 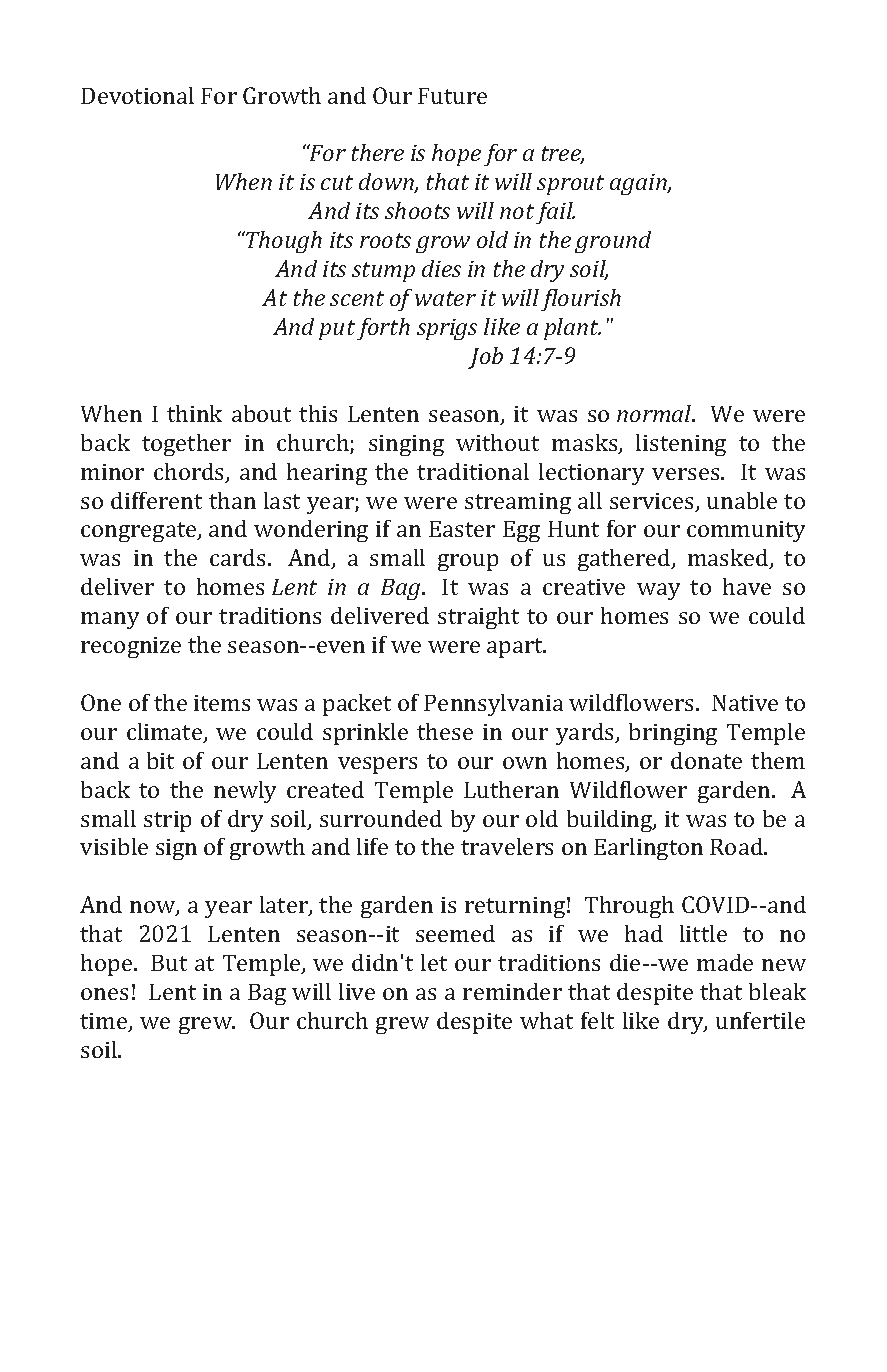 What do you see at coordinates (729, 559) in the document?
I see `masked` at bounding box center [729, 559].
